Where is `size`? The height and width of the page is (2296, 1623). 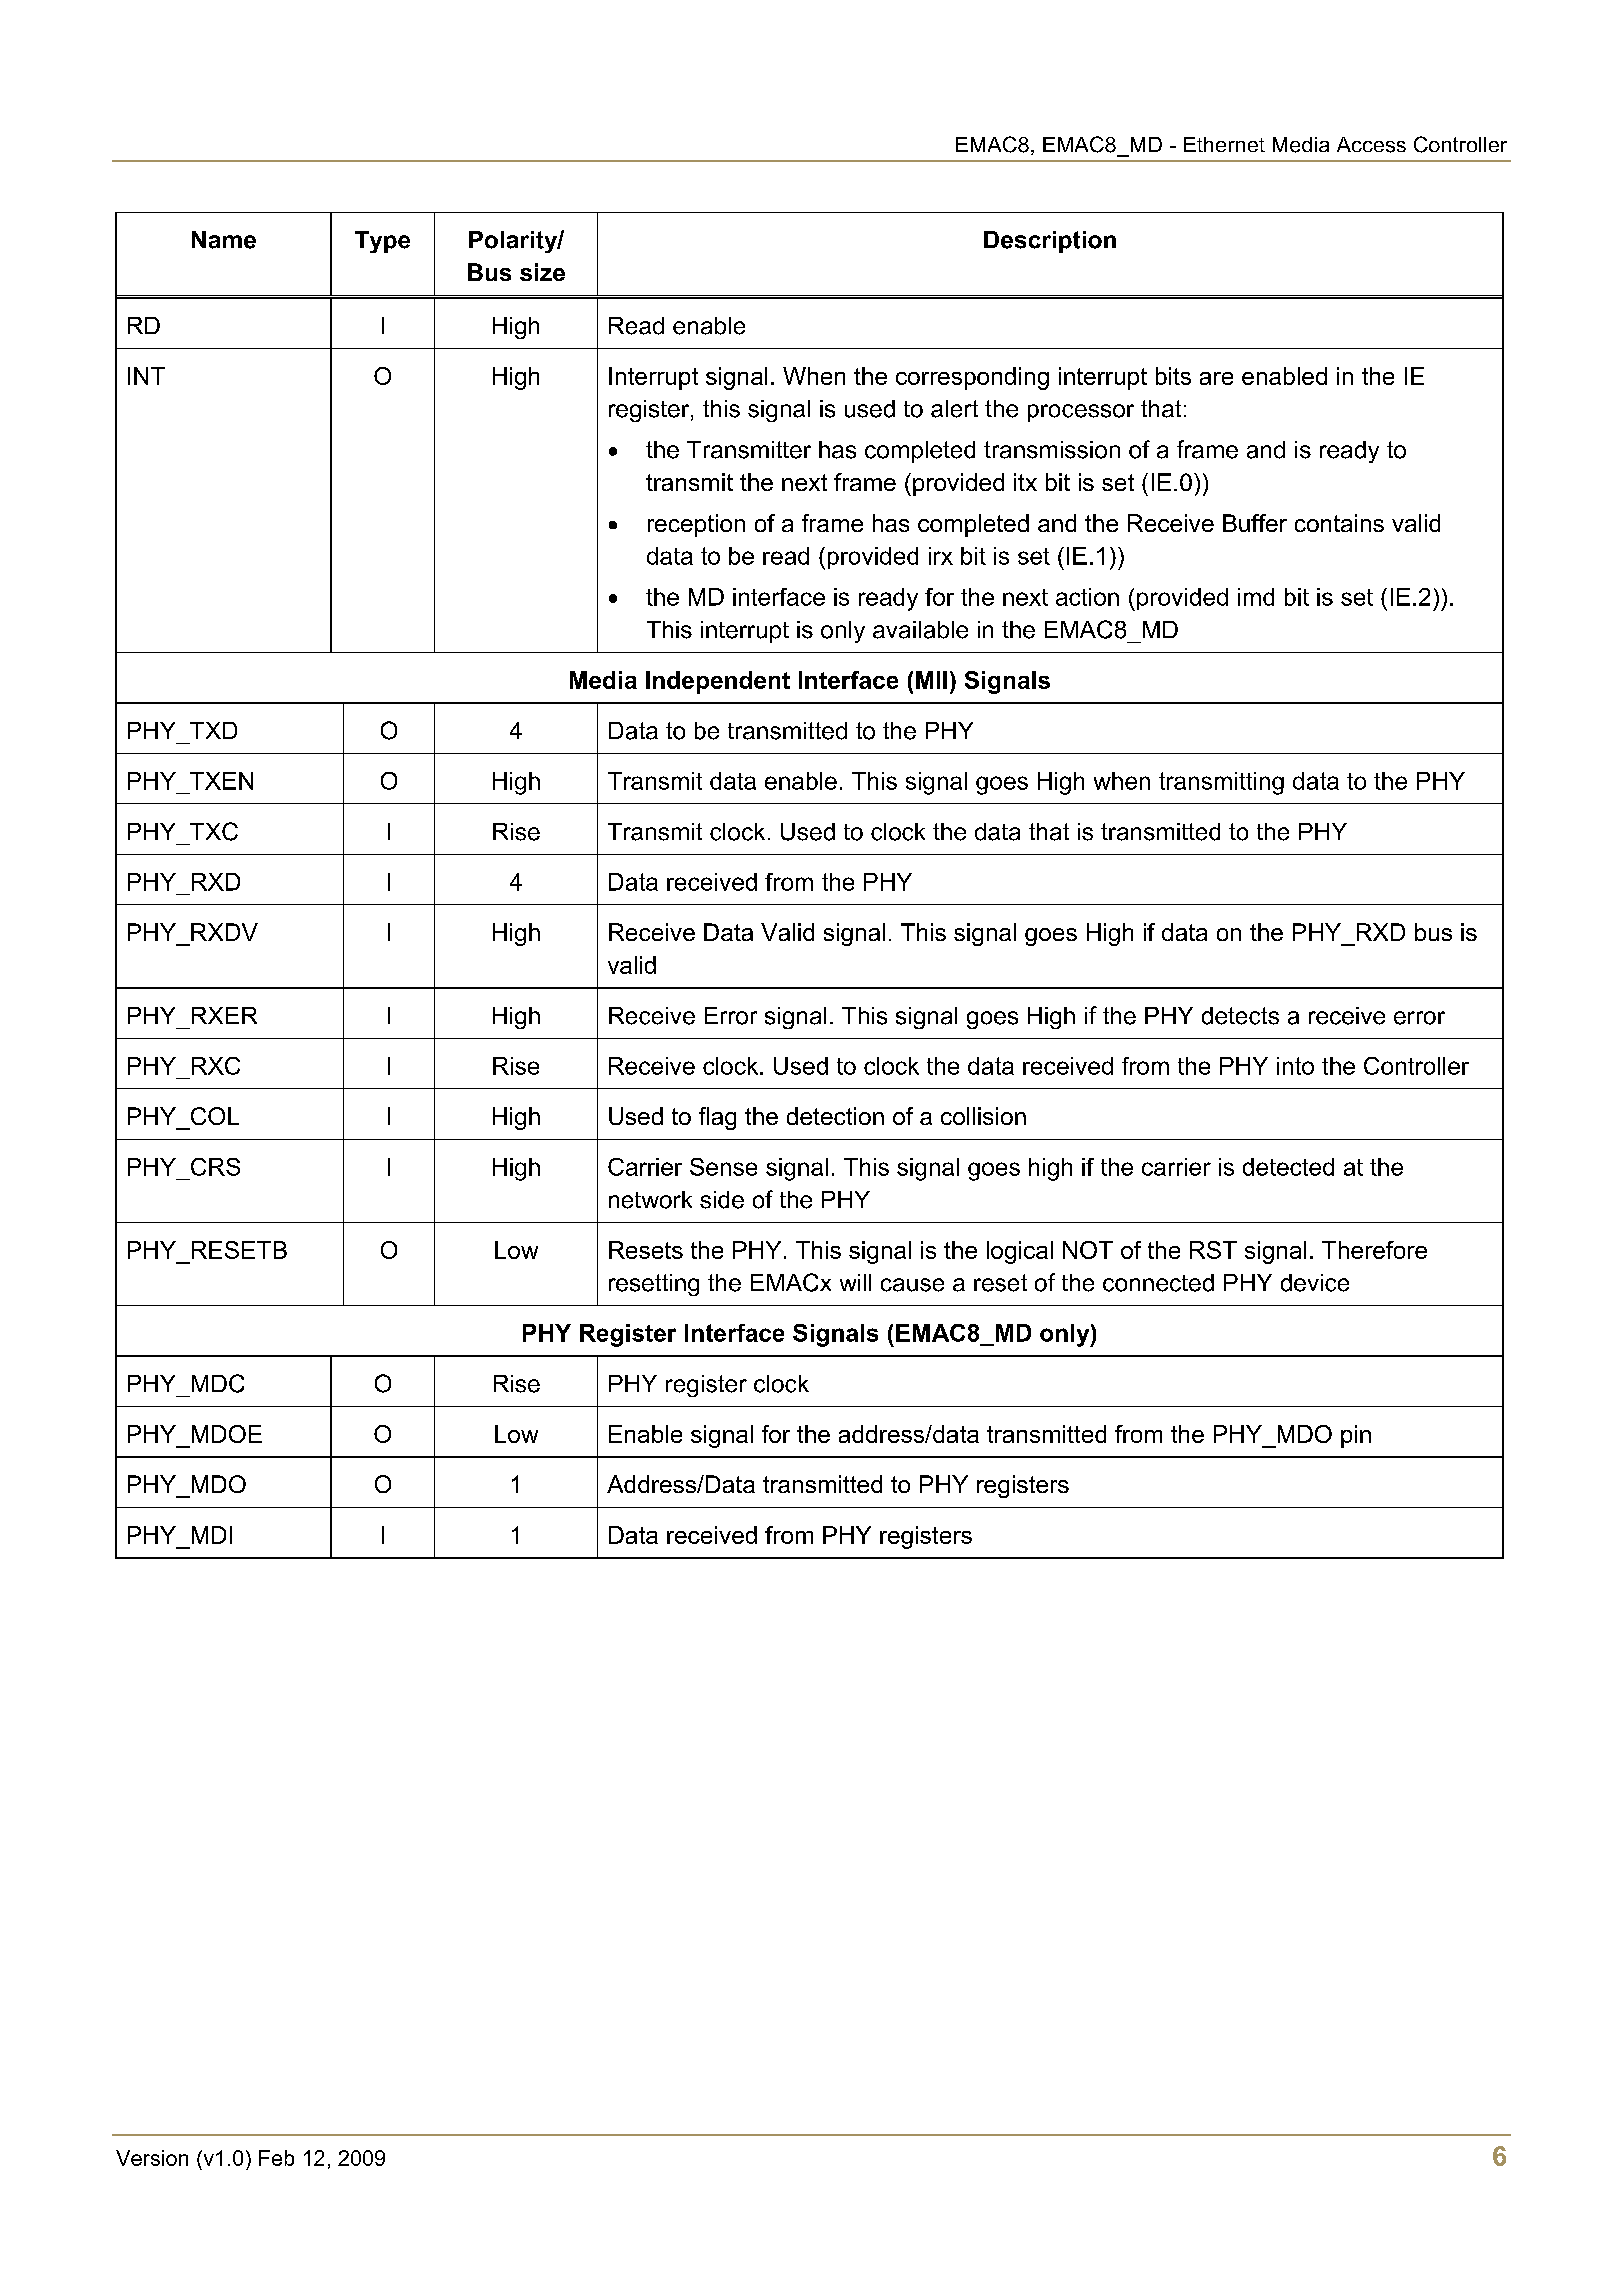 size is located at coordinates (542, 272).
